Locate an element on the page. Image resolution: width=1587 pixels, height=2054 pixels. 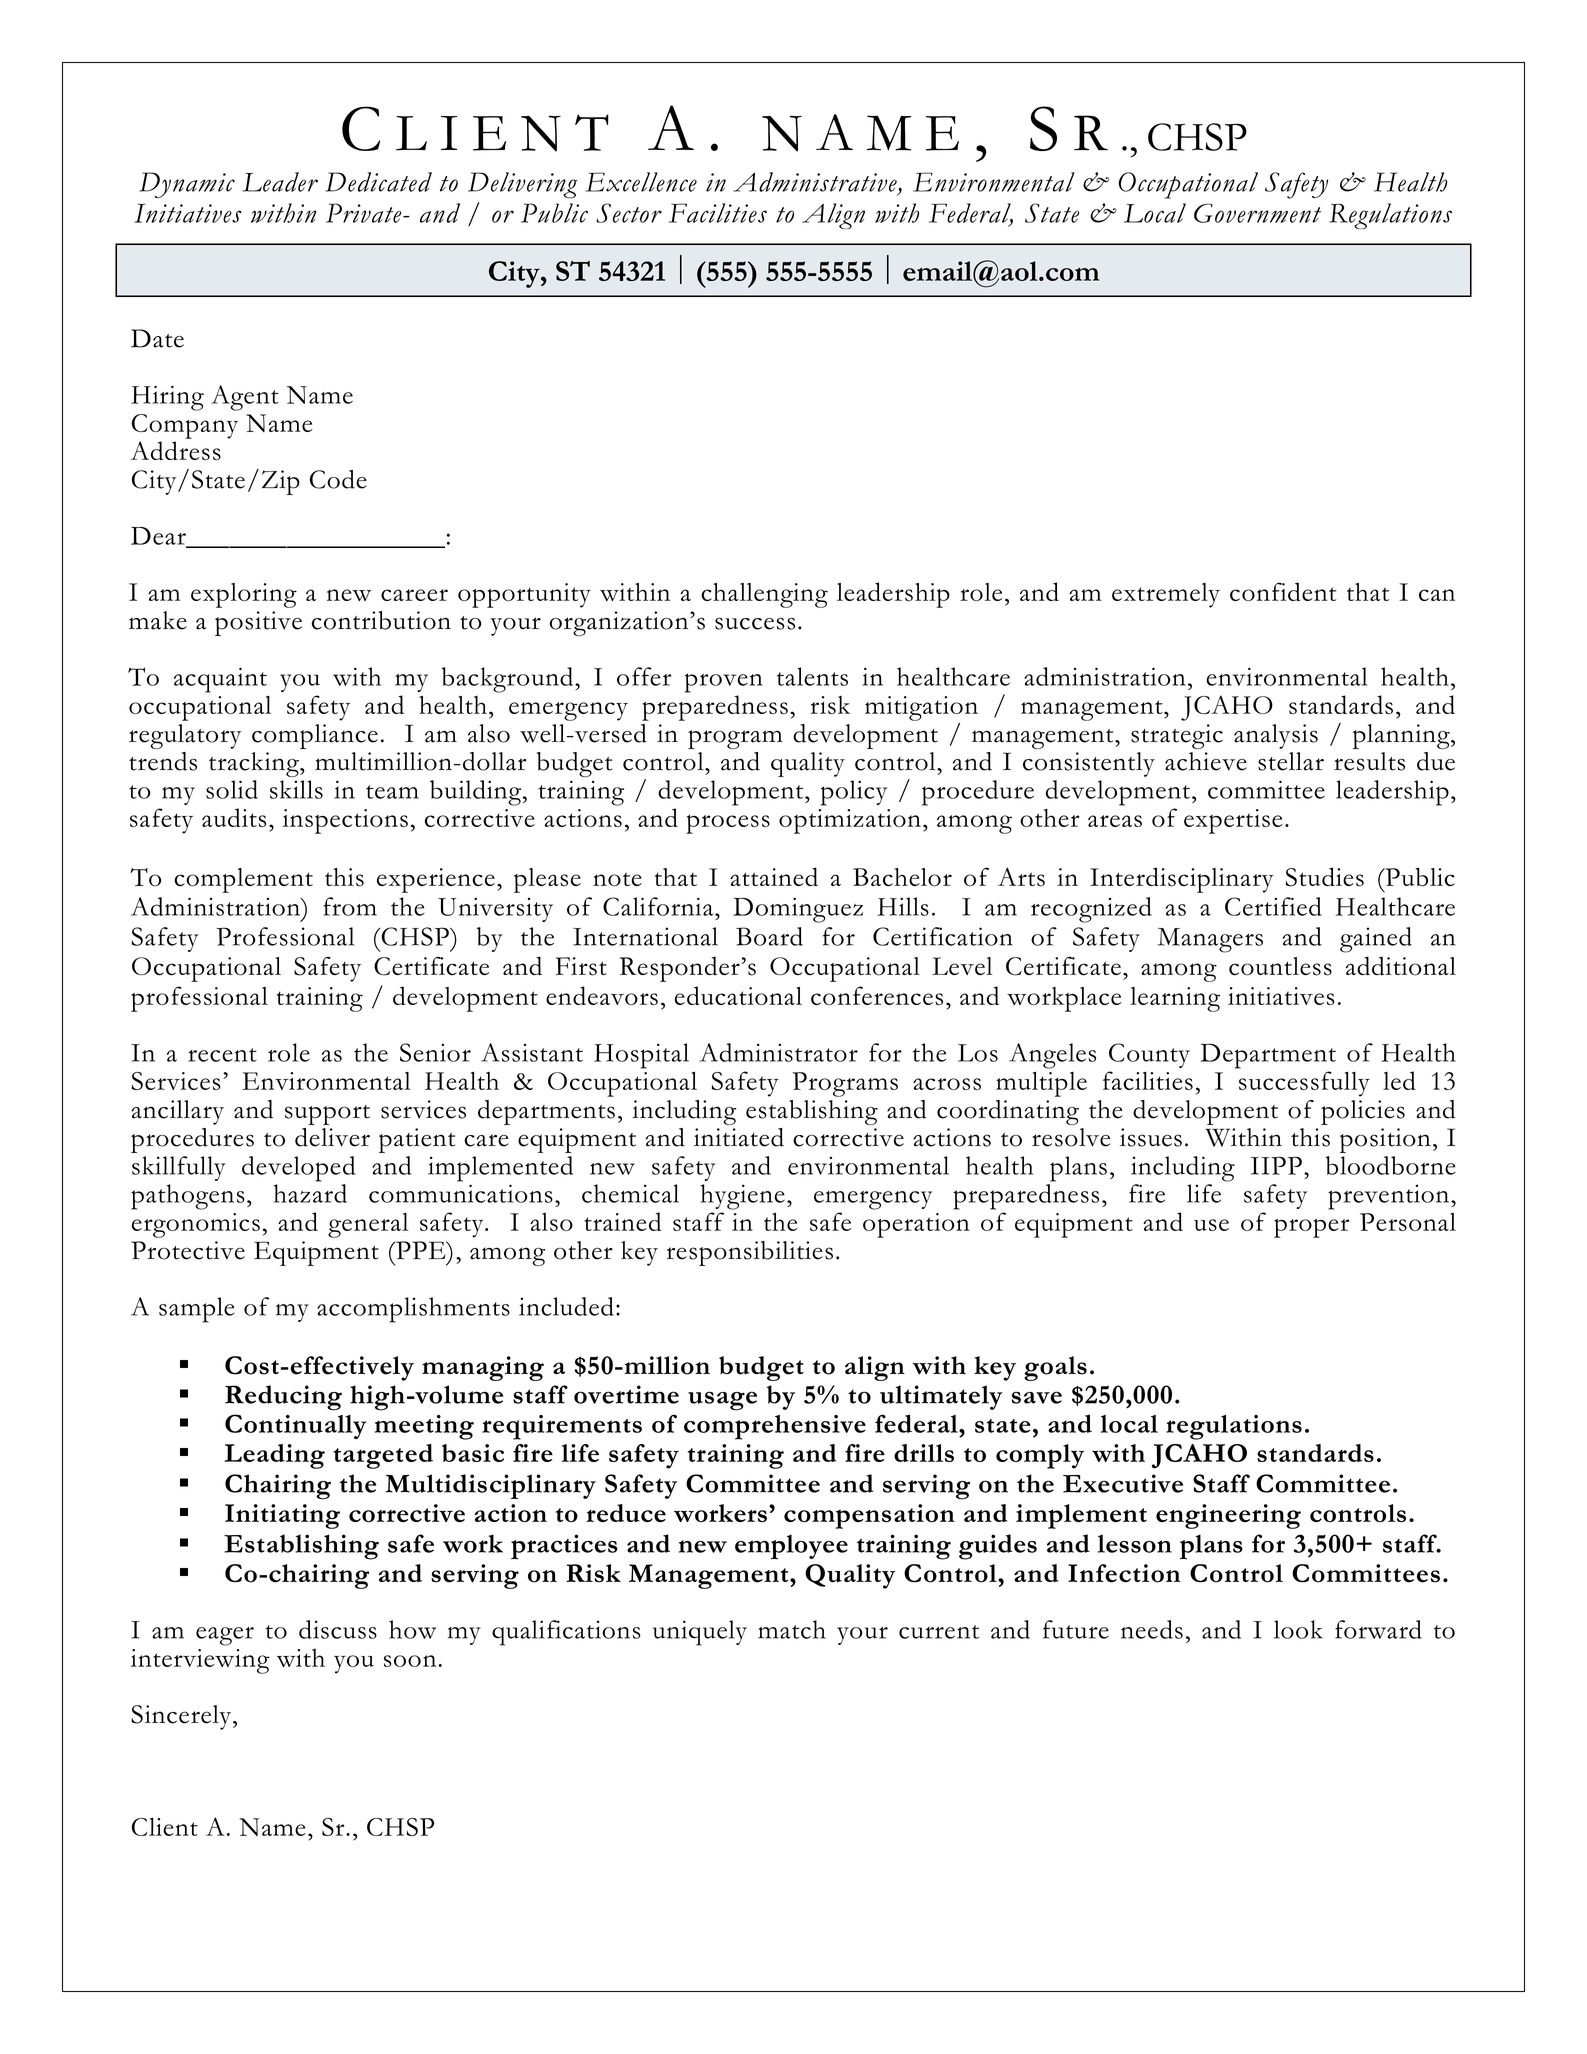
from is located at coordinates (350, 906).
